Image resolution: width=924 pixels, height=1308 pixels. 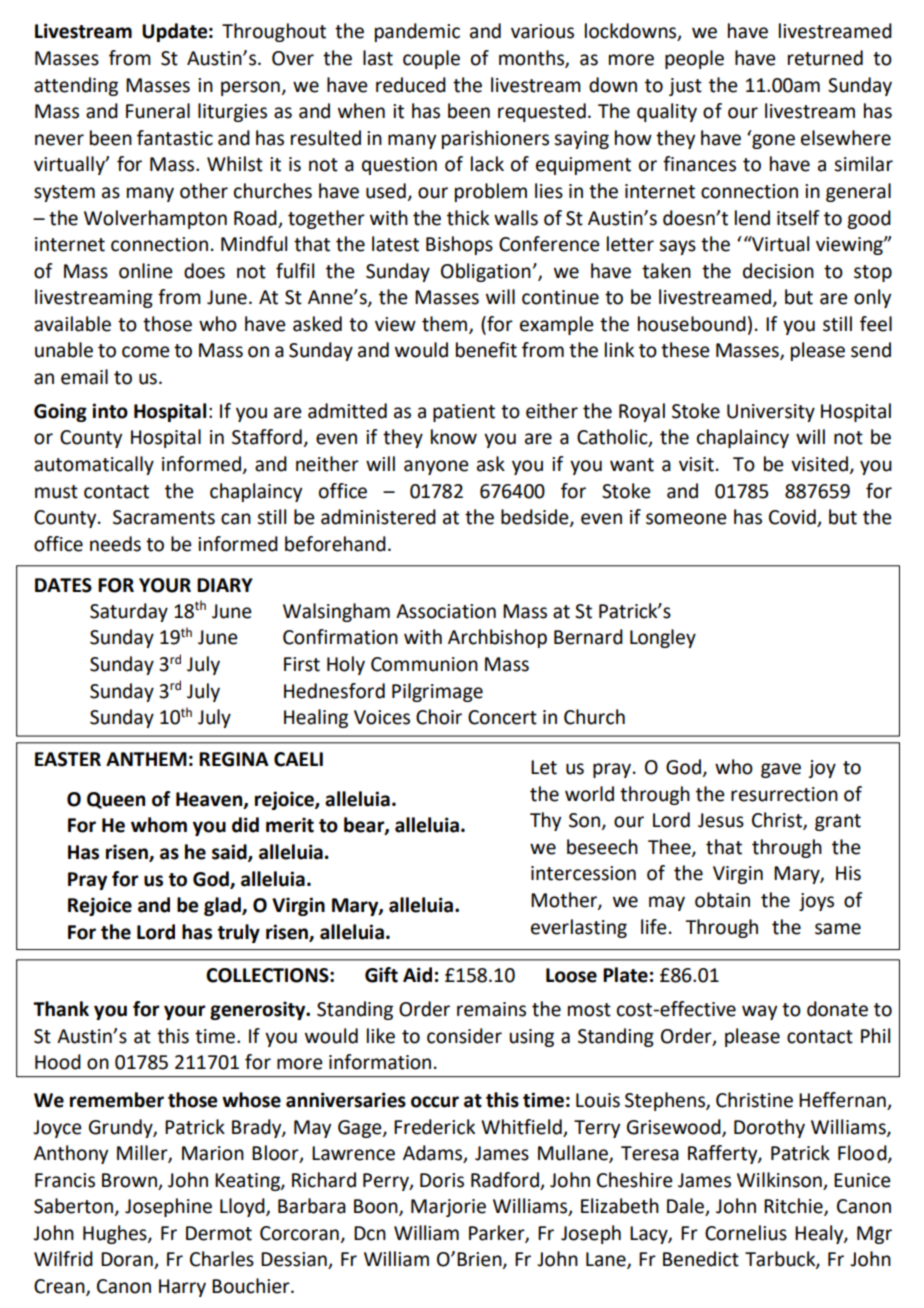 I want to click on whom, so click(x=159, y=825).
